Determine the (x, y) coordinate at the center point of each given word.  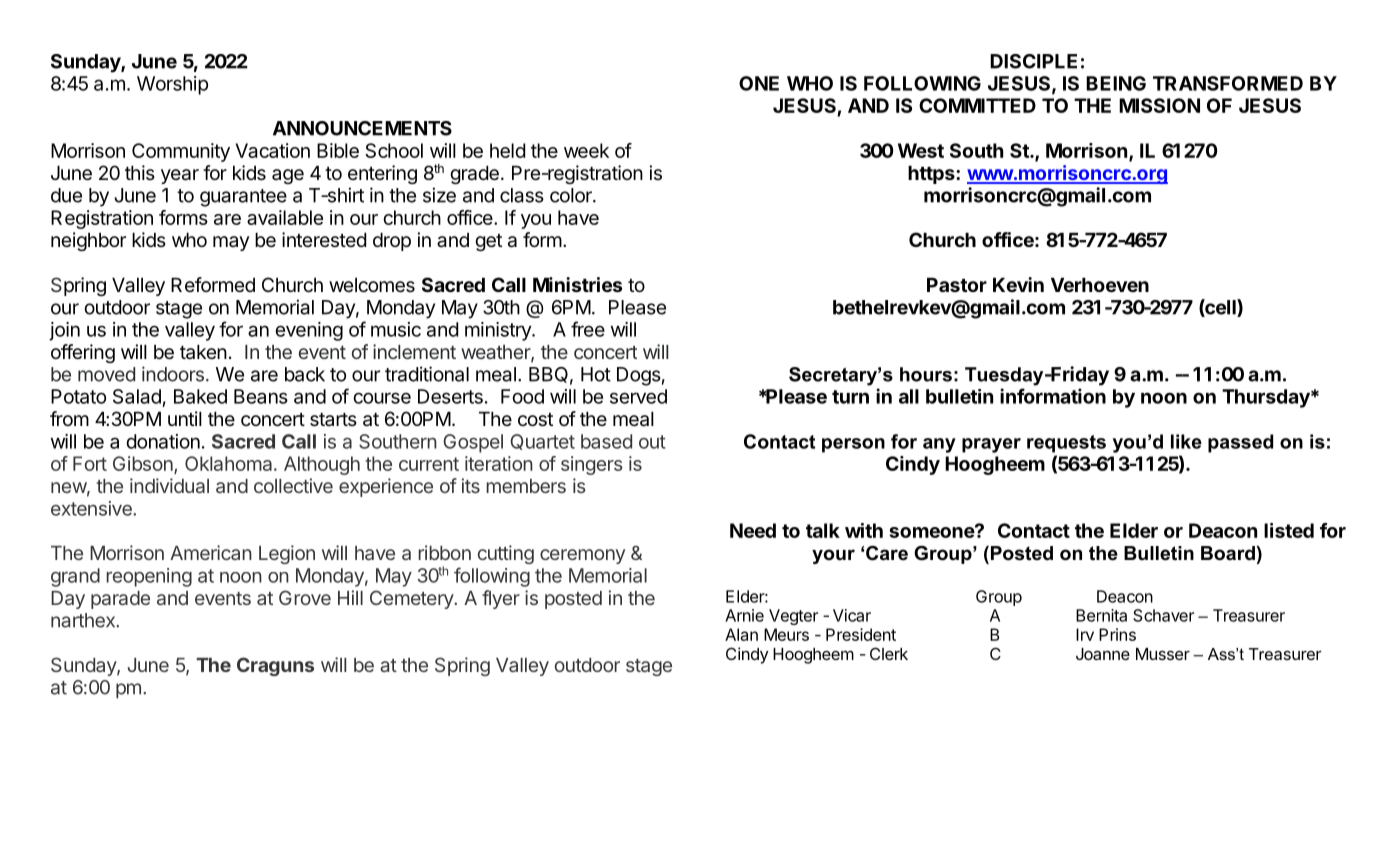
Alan (741, 634)
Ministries (577, 284)
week (586, 150)
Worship (172, 85)
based (606, 441)
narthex (84, 620)
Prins (1117, 634)
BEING (1116, 83)
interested (324, 239)
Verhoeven (1100, 285)
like (1186, 441)
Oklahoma (230, 463)
